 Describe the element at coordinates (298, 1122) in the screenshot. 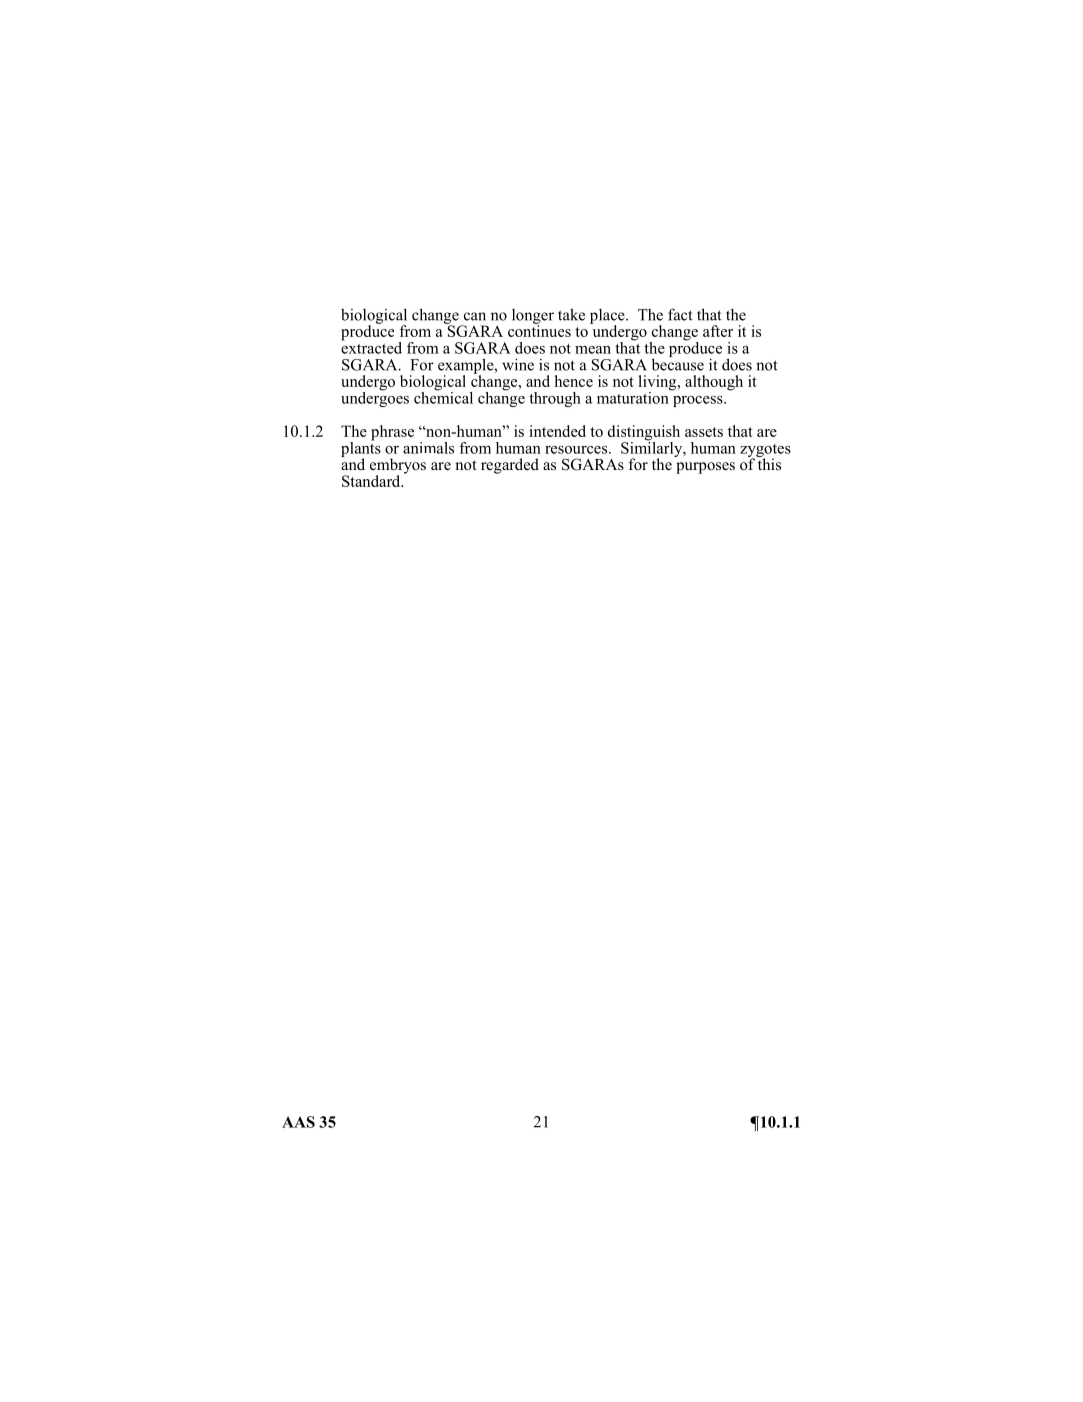

I see `AAS` at that location.
